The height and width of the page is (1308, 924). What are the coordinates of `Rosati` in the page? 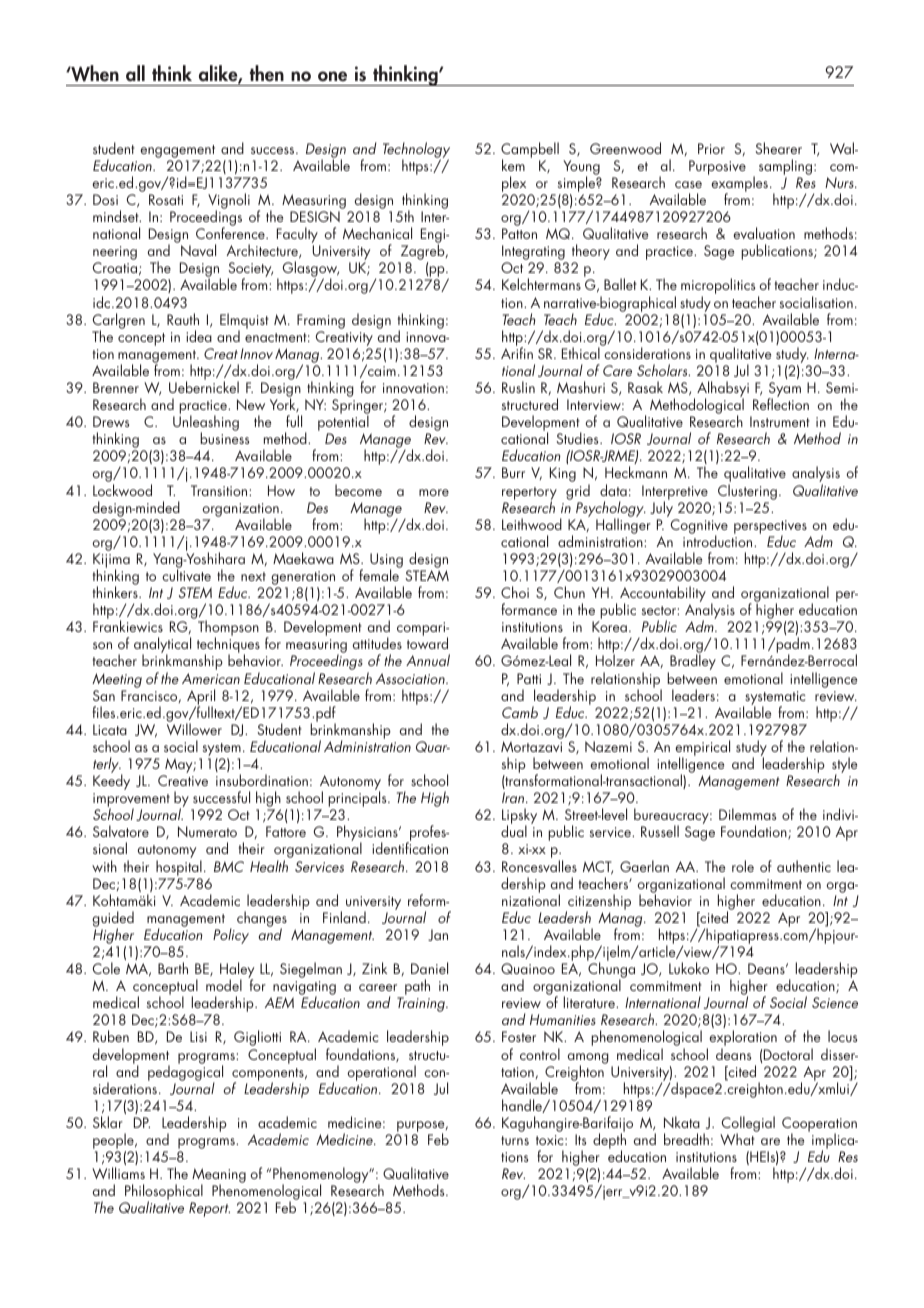 It's located at (166, 199).
